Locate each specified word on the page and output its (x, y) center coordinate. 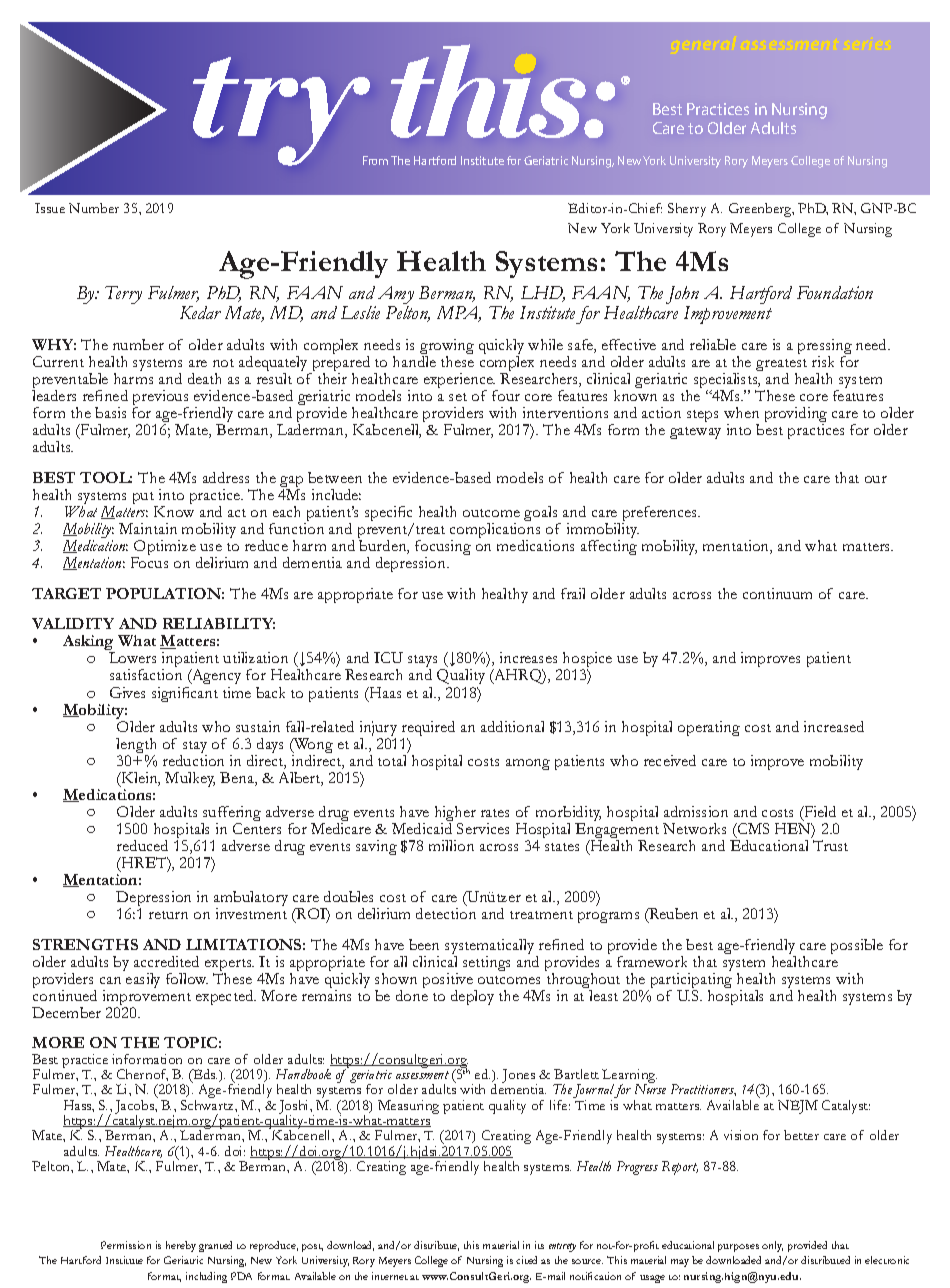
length (136, 747)
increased (834, 726)
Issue (50, 208)
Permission (126, 1245)
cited (526, 1260)
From (375, 160)
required (428, 730)
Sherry (687, 210)
